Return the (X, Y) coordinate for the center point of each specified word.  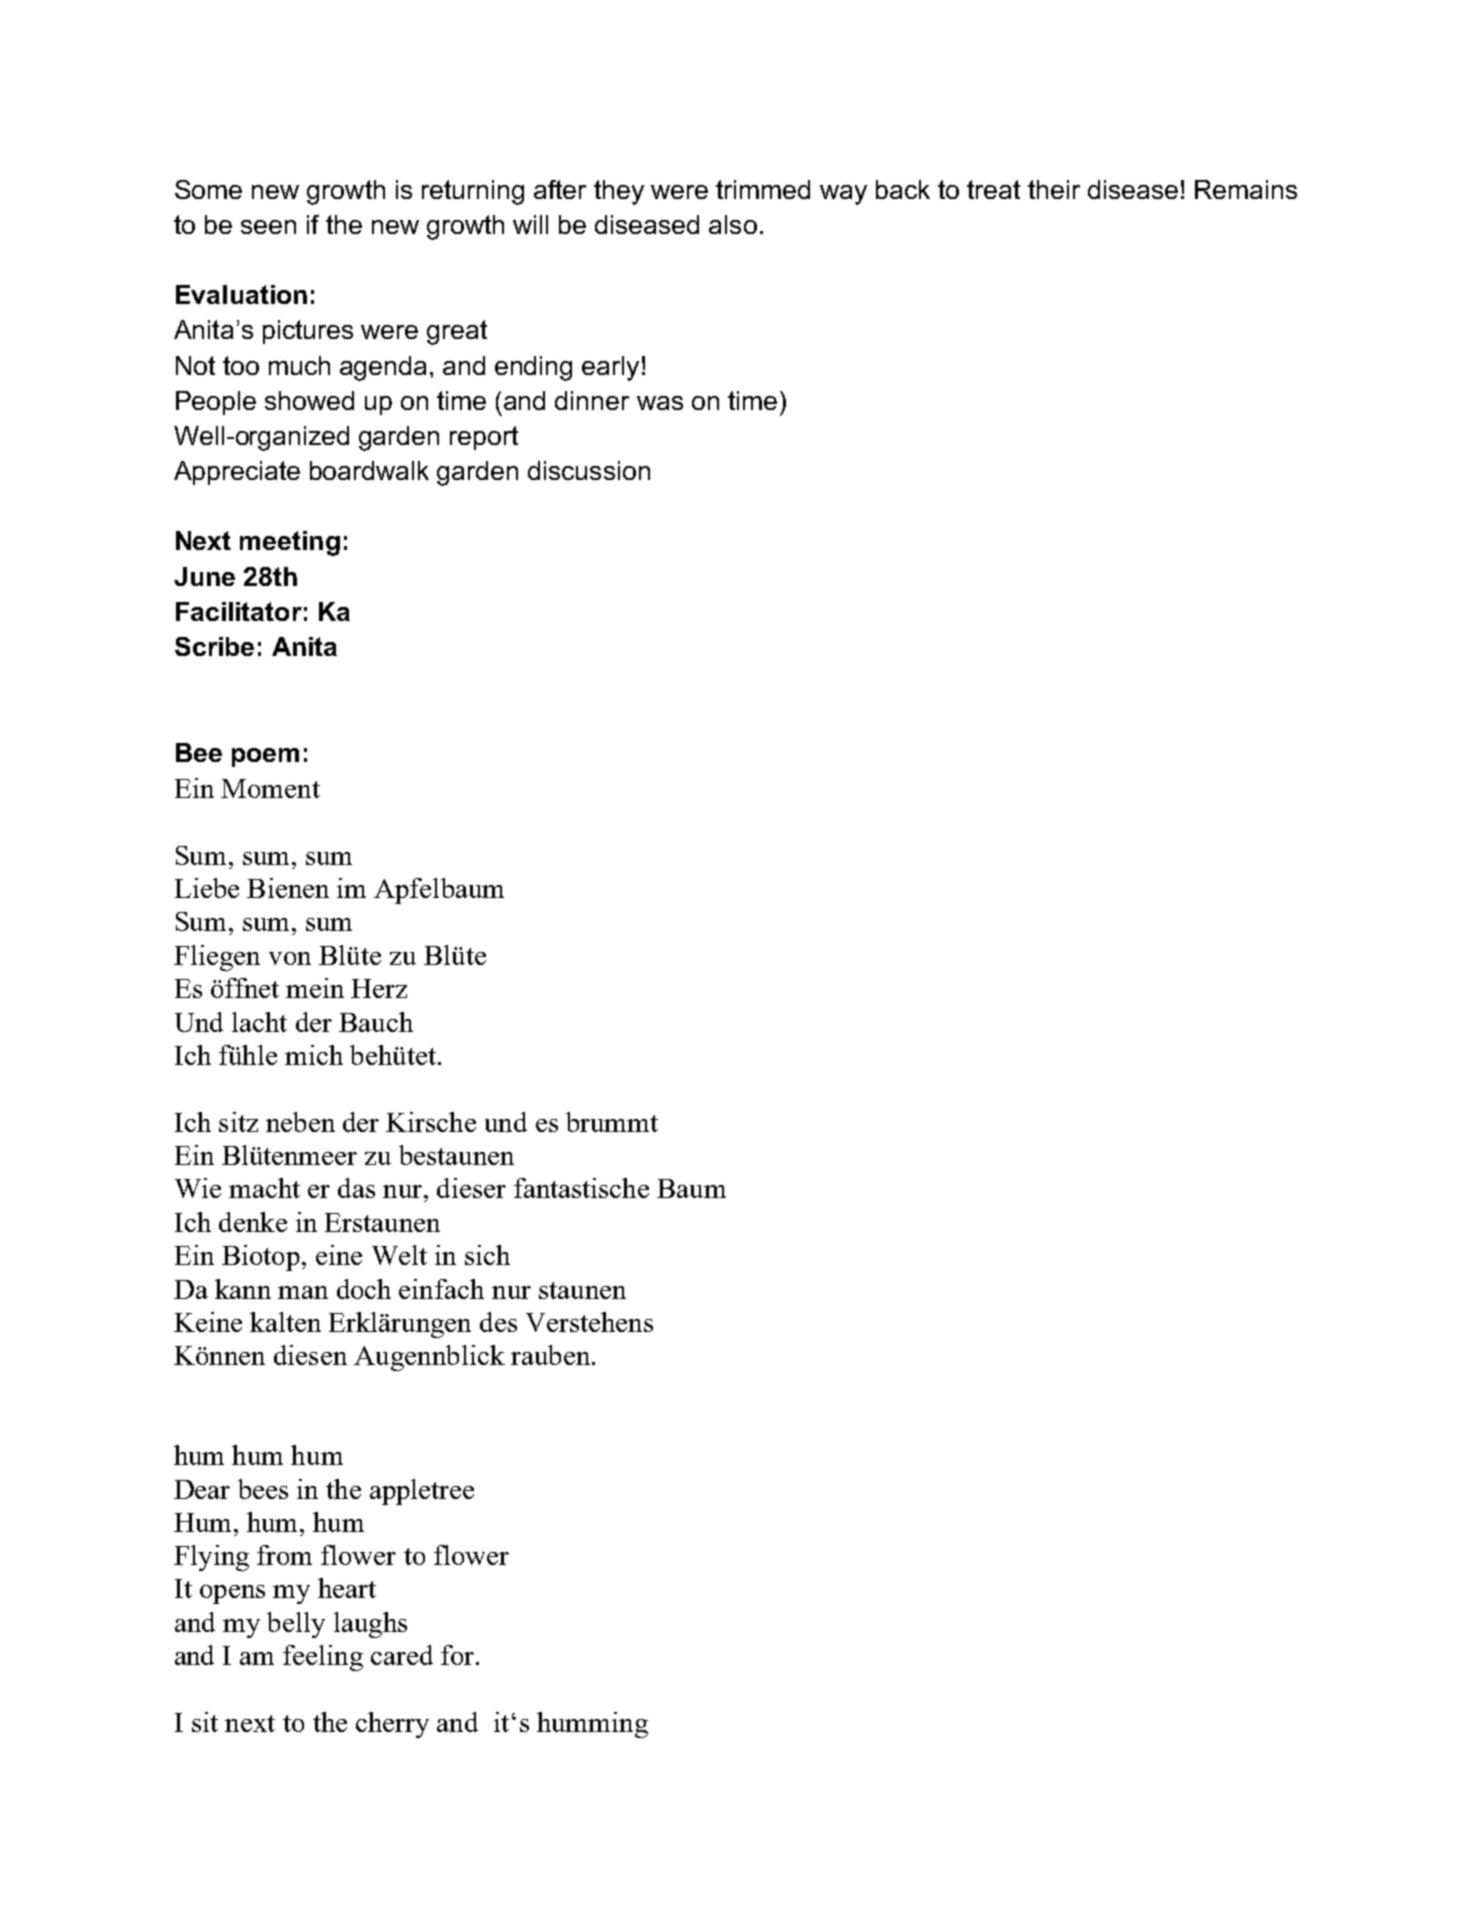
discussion (589, 470)
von (290, 958)
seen (268, 227)
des (498, 1322)
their (1054, 189)
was (660, 403)
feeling (323, 1658)
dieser (471, 1188)
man (303, 1292)
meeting (290, 543)
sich (487, 1255)
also (733, 224)
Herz (379, 988)
